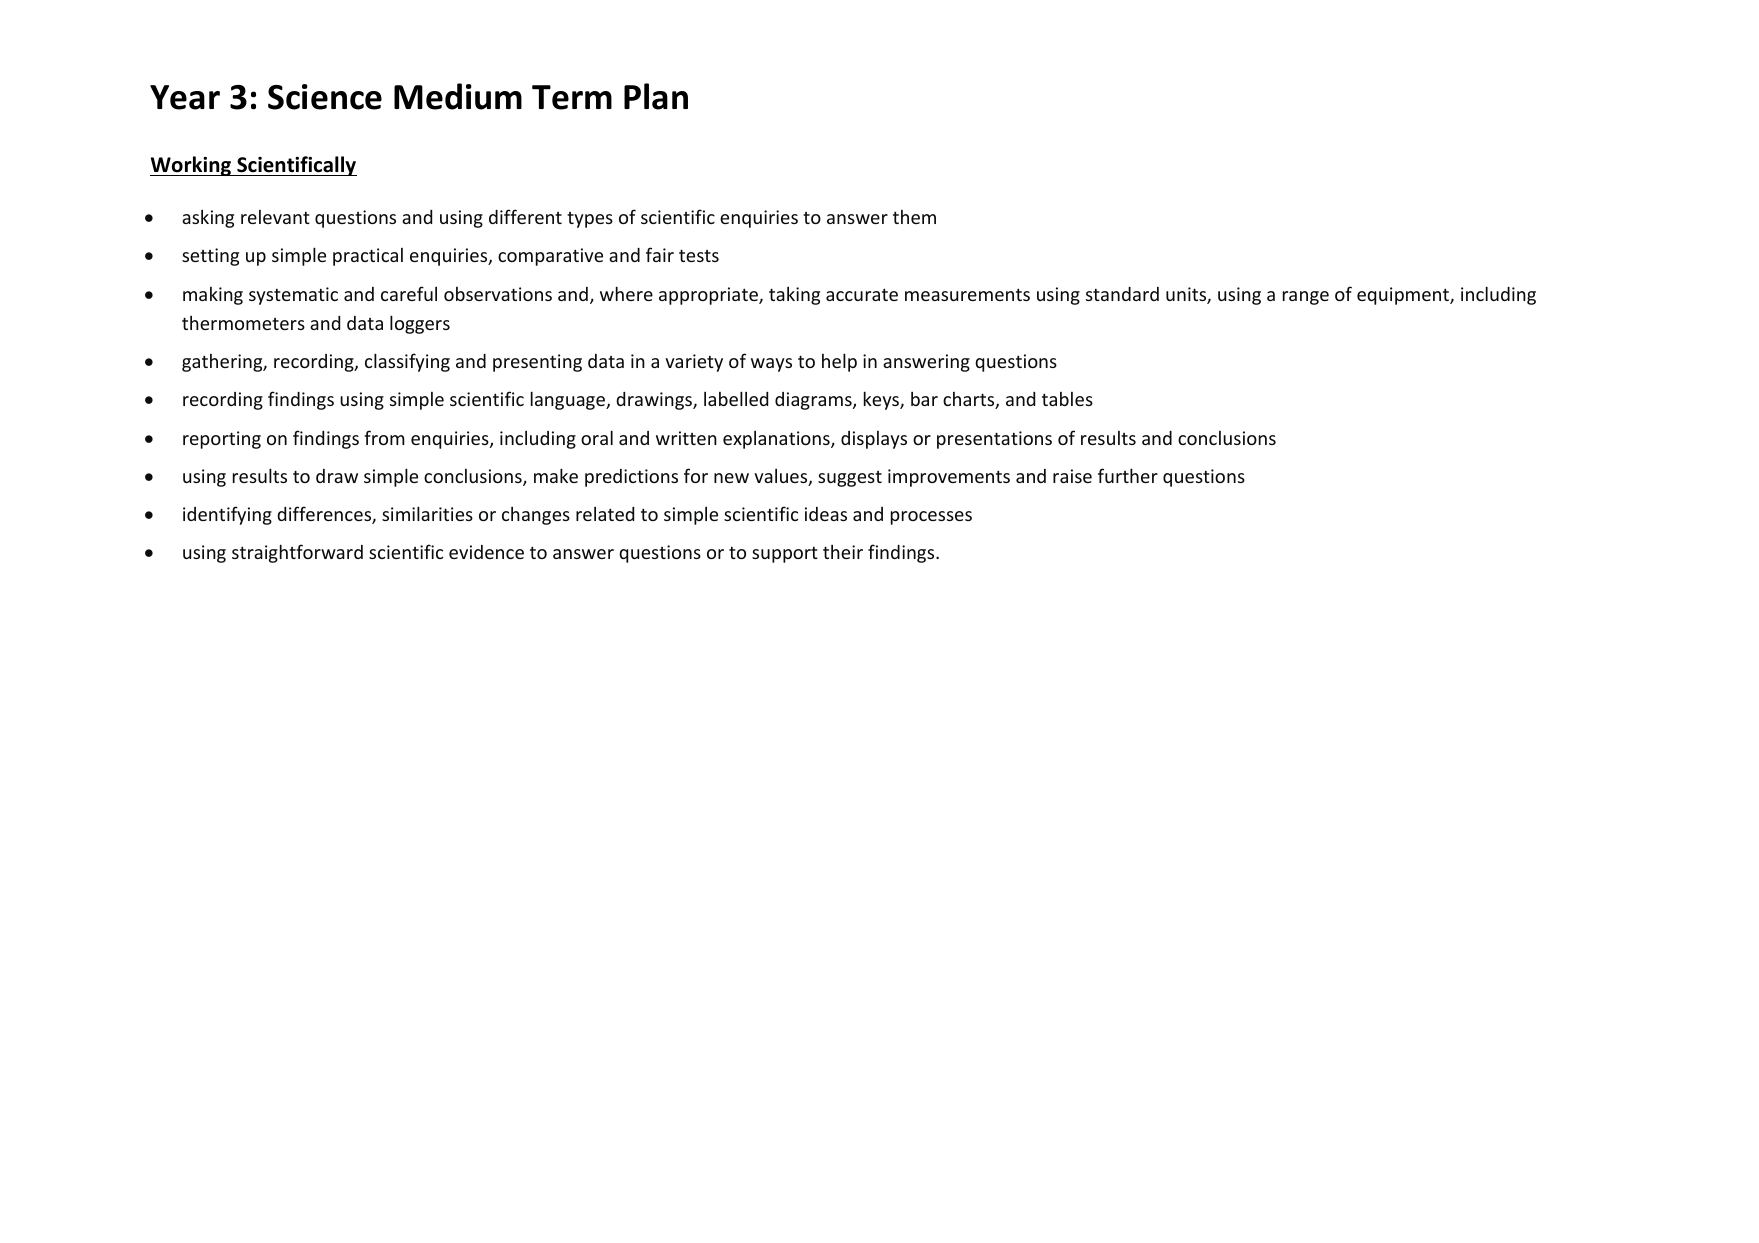 This screenshot has height=1243, width=1759. I want to click on appropriate, so click(709, 296).
